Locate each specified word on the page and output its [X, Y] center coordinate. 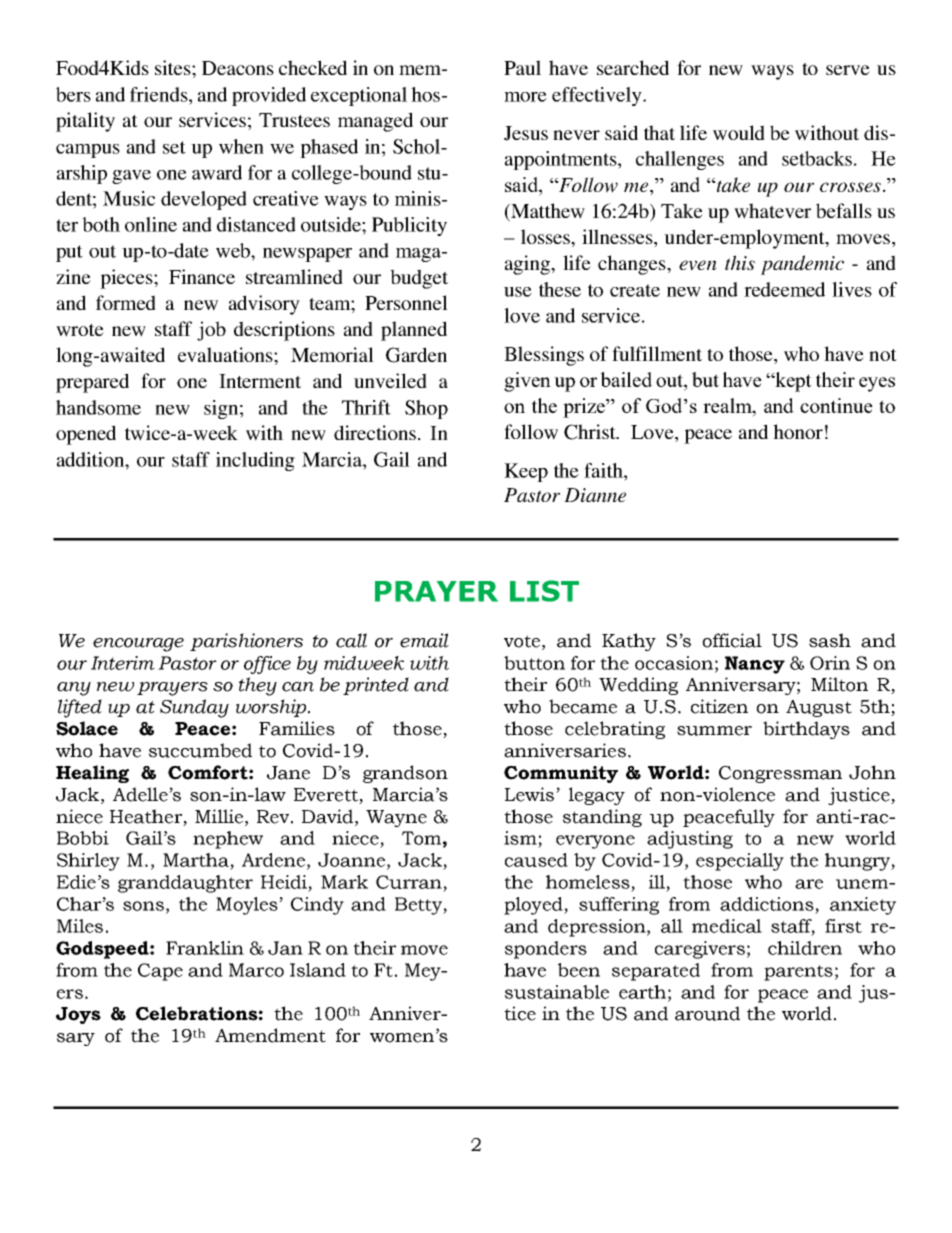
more [525, 97]
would [739, 133]
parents [798, 973]
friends [160, 94]
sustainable [557, 992]
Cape [160, 972]
